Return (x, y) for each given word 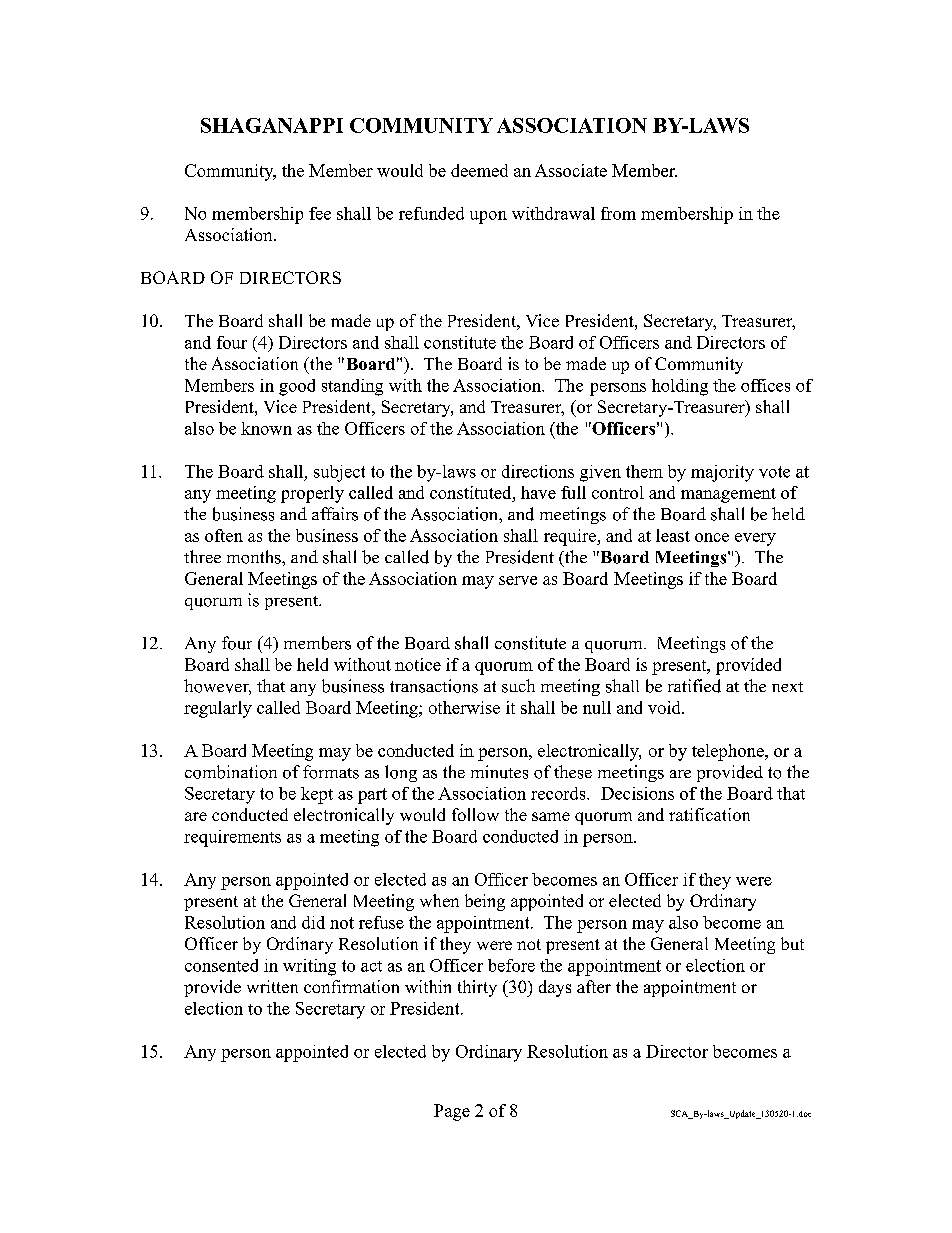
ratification (709, 814)
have (538, 492)
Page (452, 1112)
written (272, 986)
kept (317, 795)
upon (488, 217)
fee (320, 213)
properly (312, 494)
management (728, 495)
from (618, 213)
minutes (499, 772)
